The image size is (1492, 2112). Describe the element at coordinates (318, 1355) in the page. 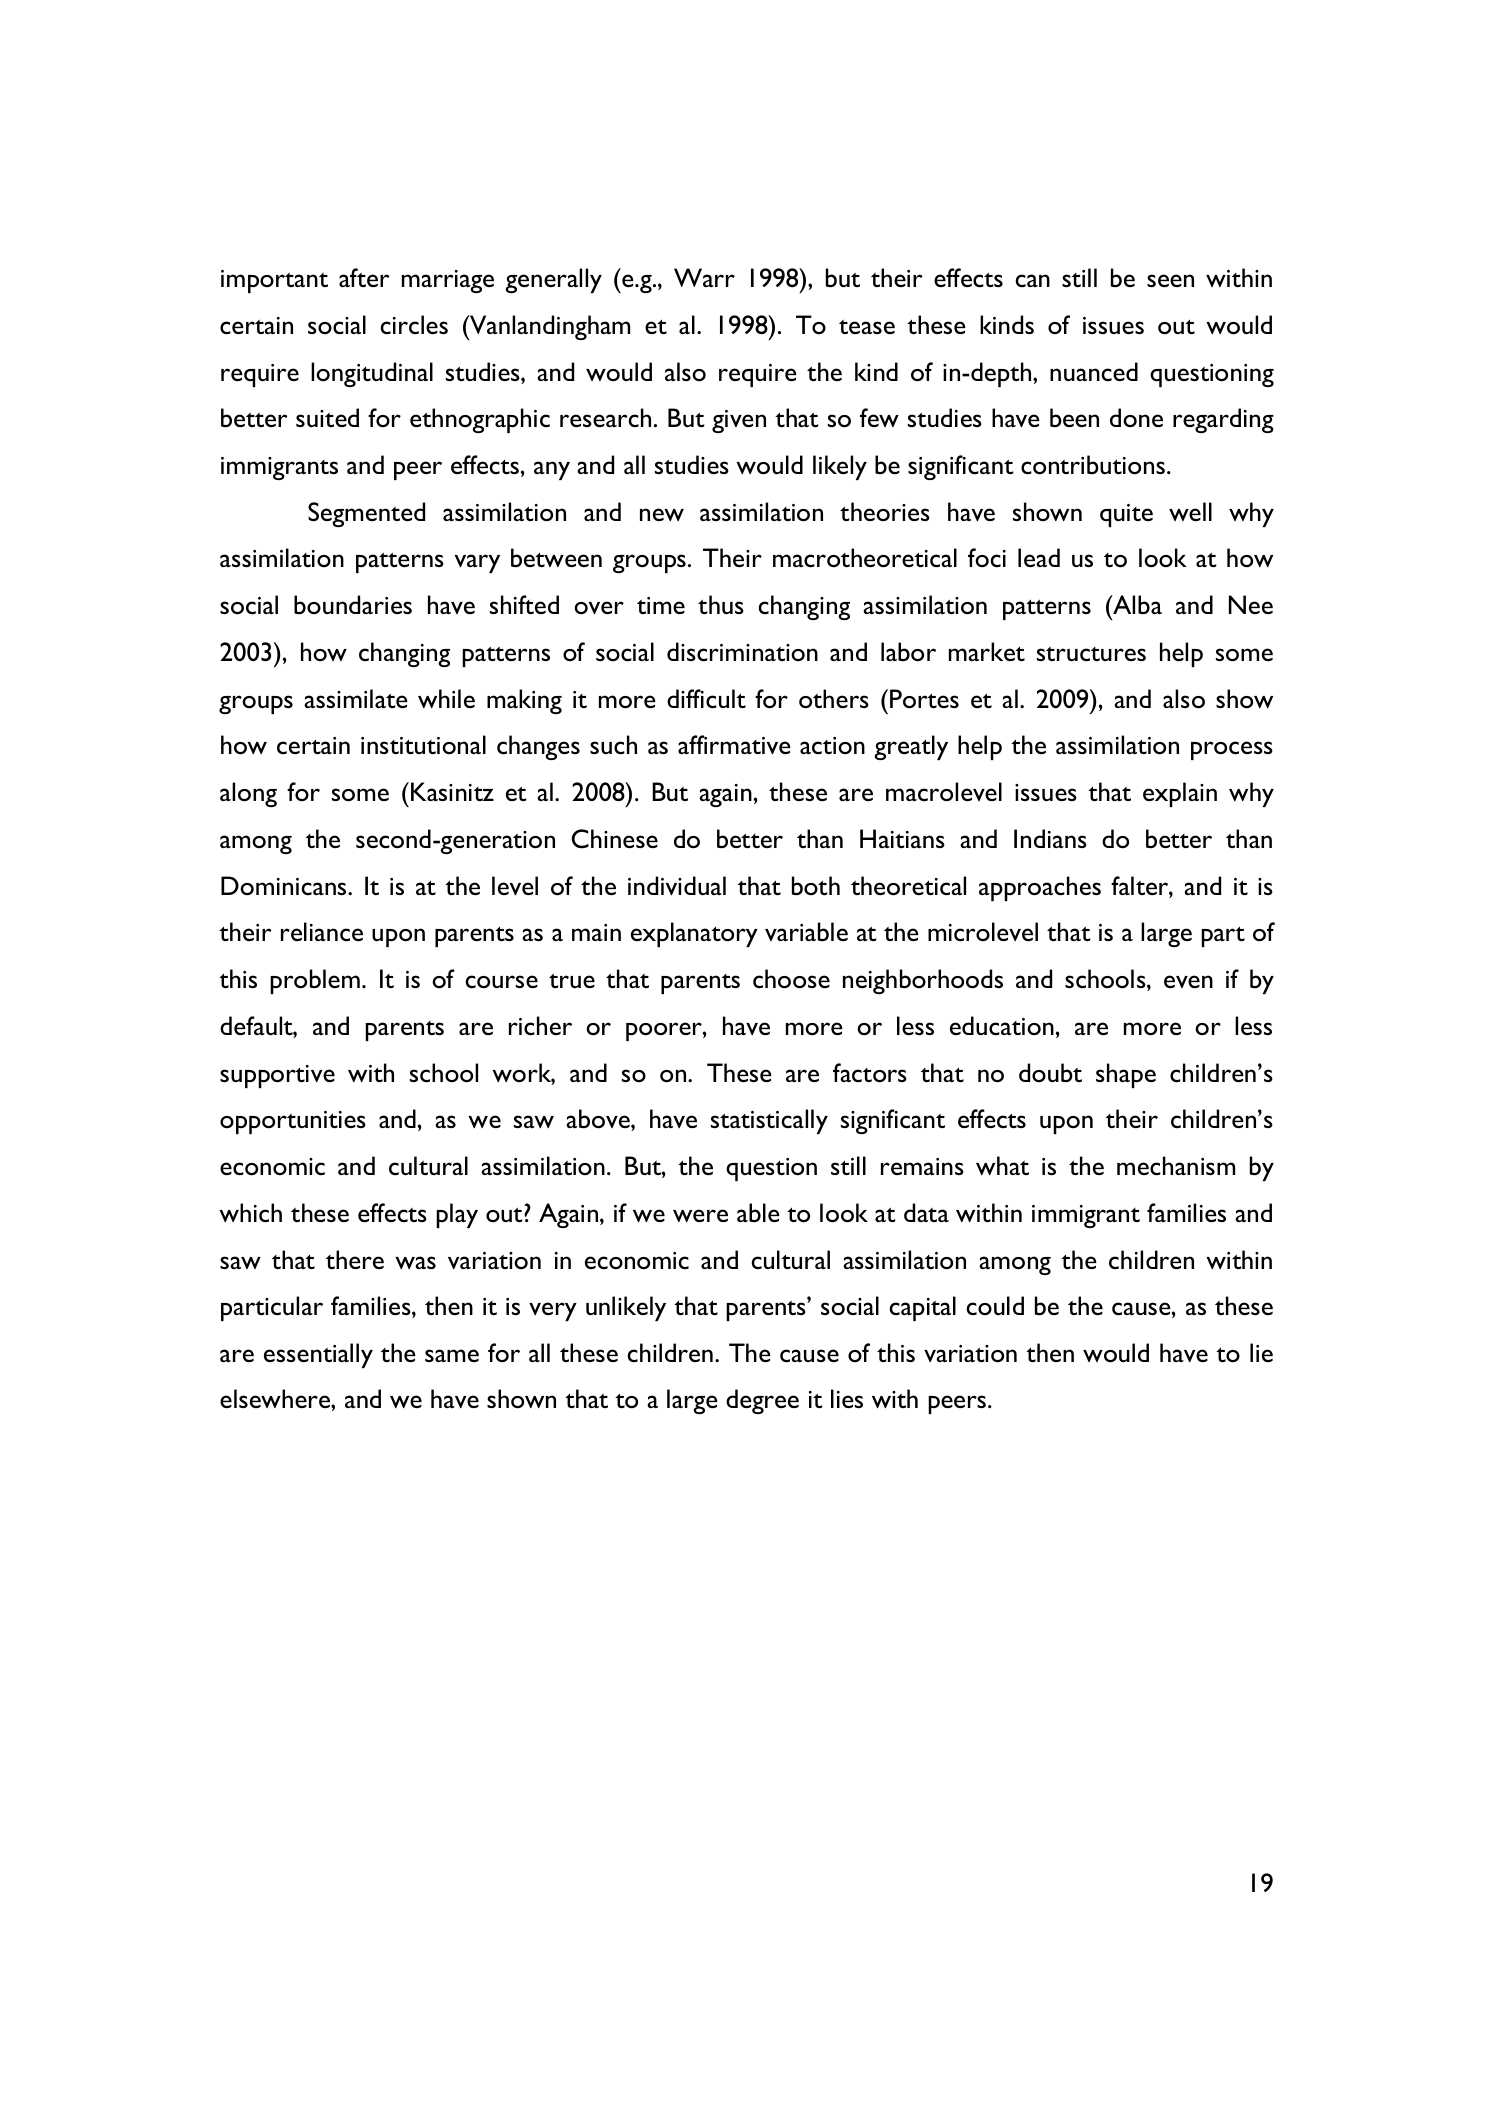

I see `essentially` at that location.
